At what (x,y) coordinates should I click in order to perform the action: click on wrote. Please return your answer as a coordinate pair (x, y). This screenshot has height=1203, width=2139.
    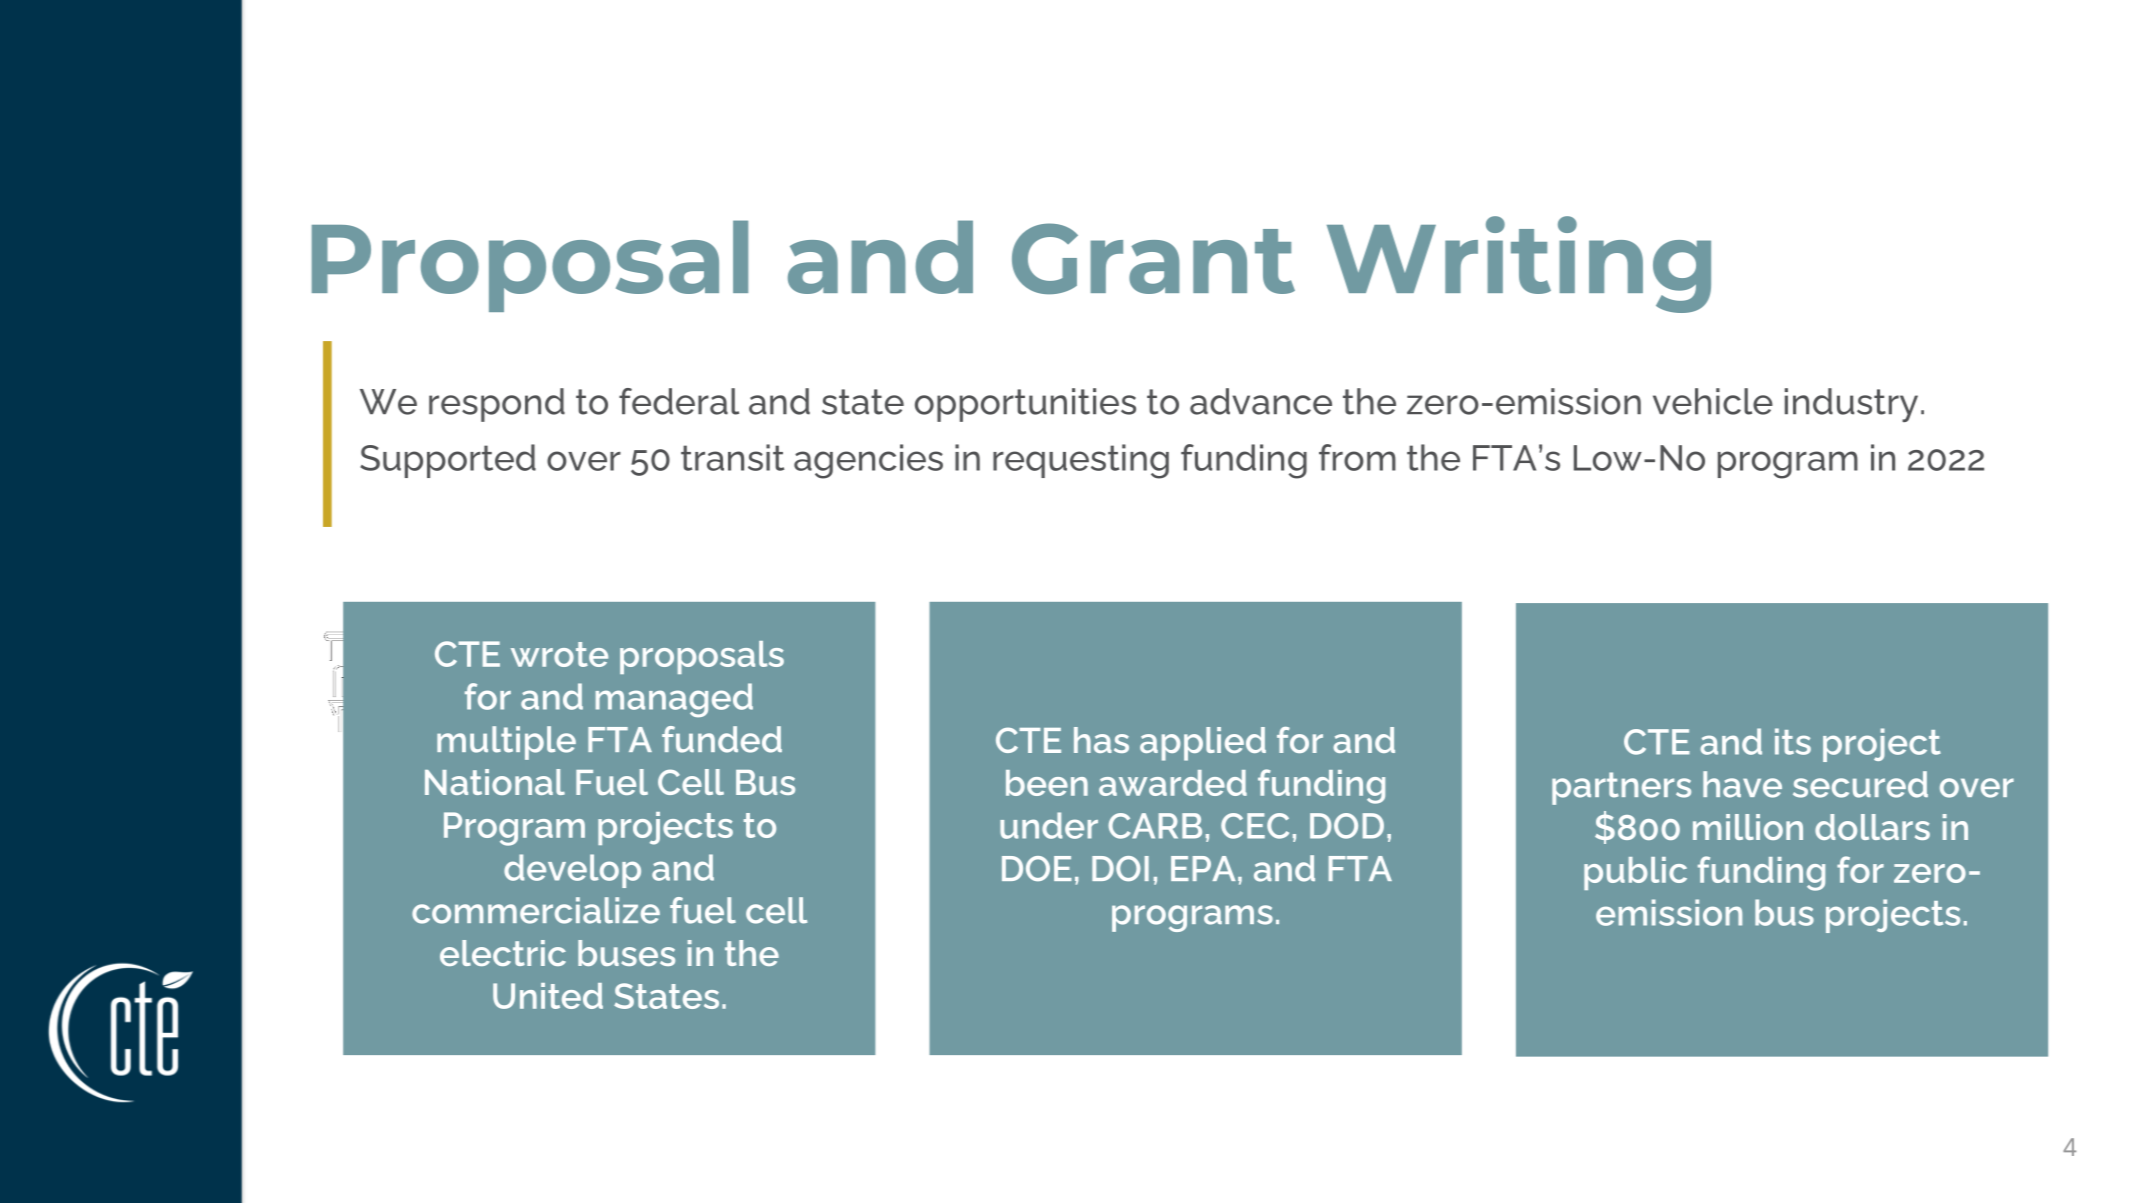
    Looking at the image, I should click on (559, 654).
